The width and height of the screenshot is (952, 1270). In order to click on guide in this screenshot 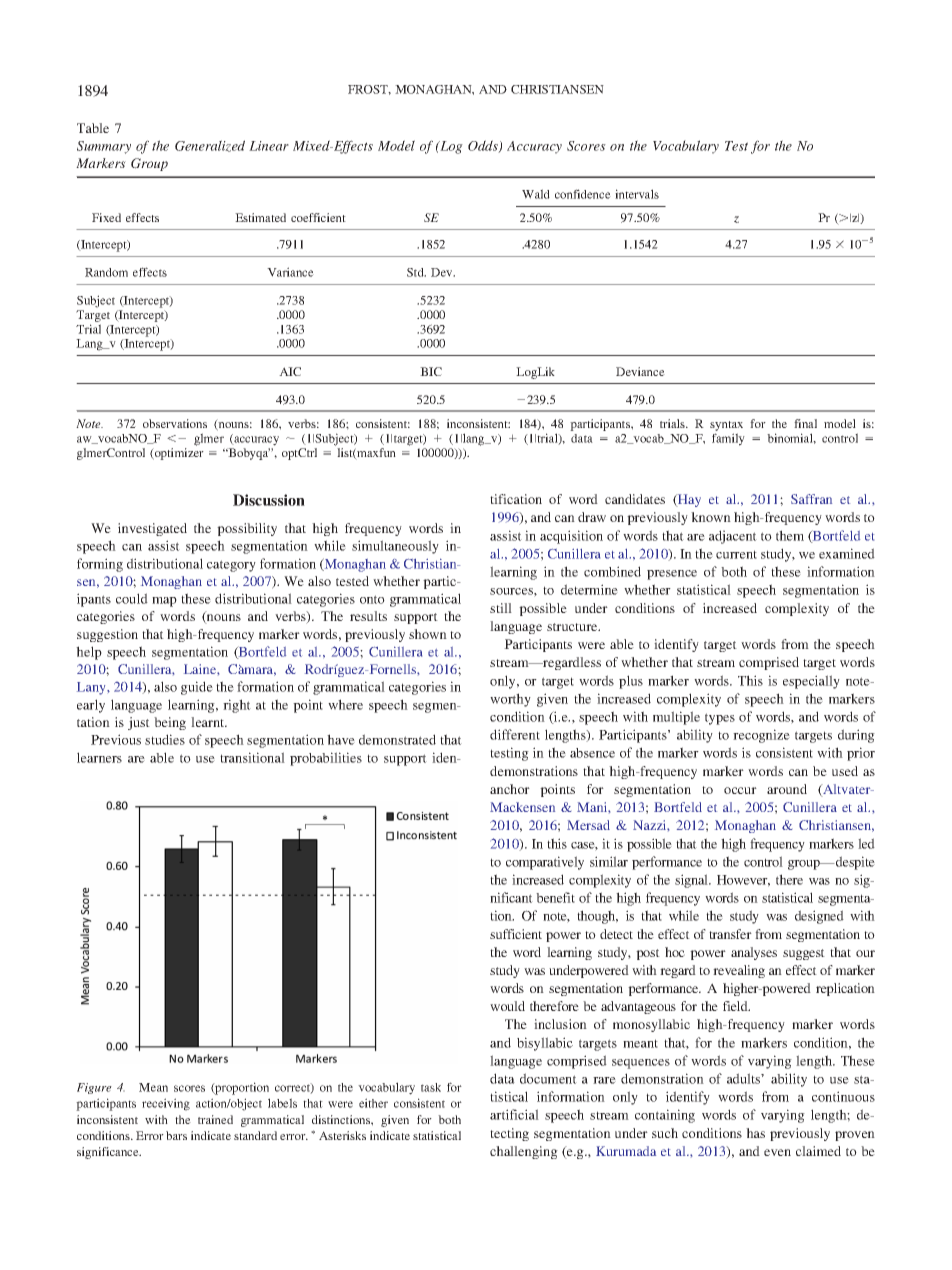, I will do `click(197, 688)`.
